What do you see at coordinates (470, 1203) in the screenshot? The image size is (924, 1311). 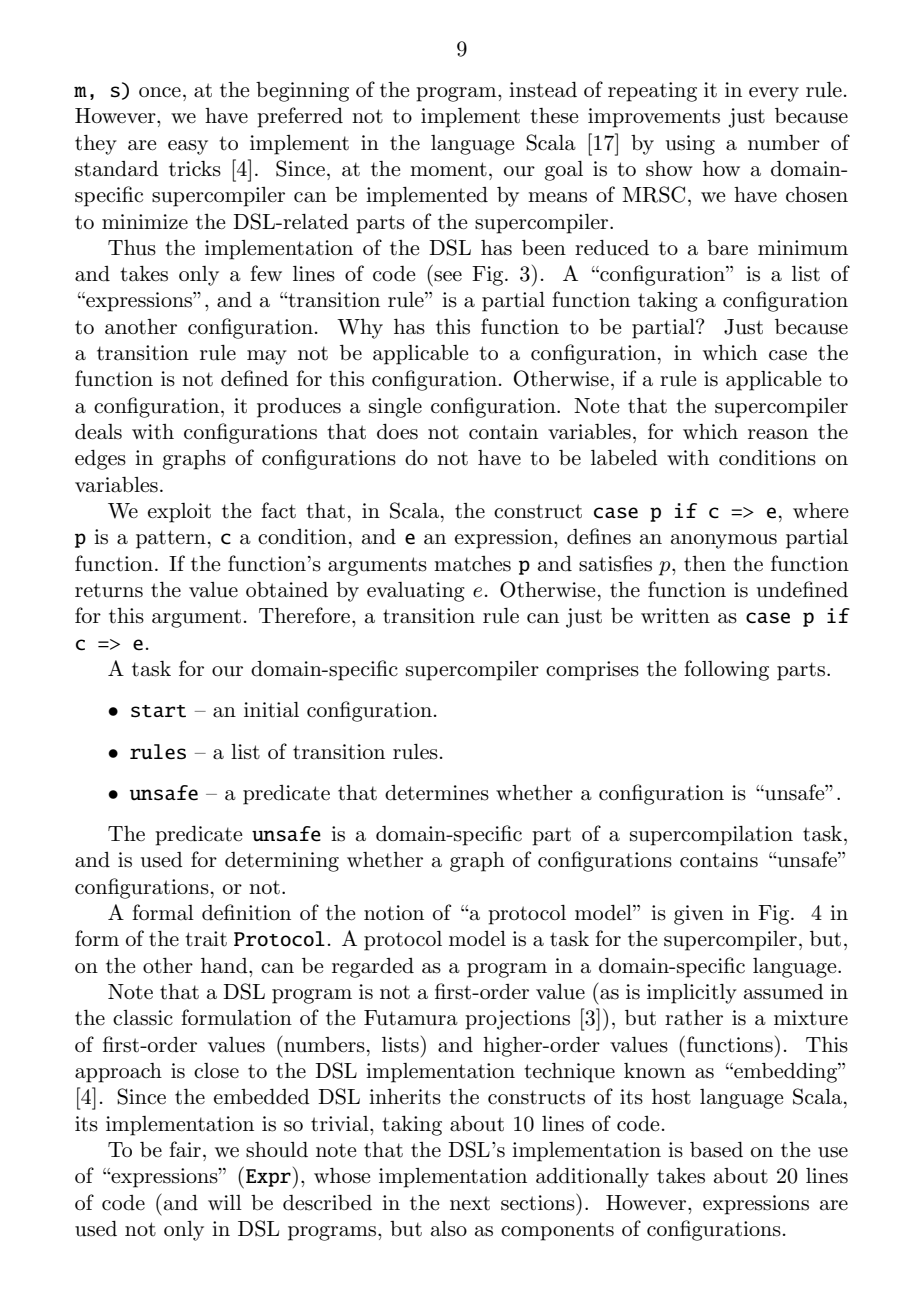 I see `next` at bounding box center [470, 1203].
